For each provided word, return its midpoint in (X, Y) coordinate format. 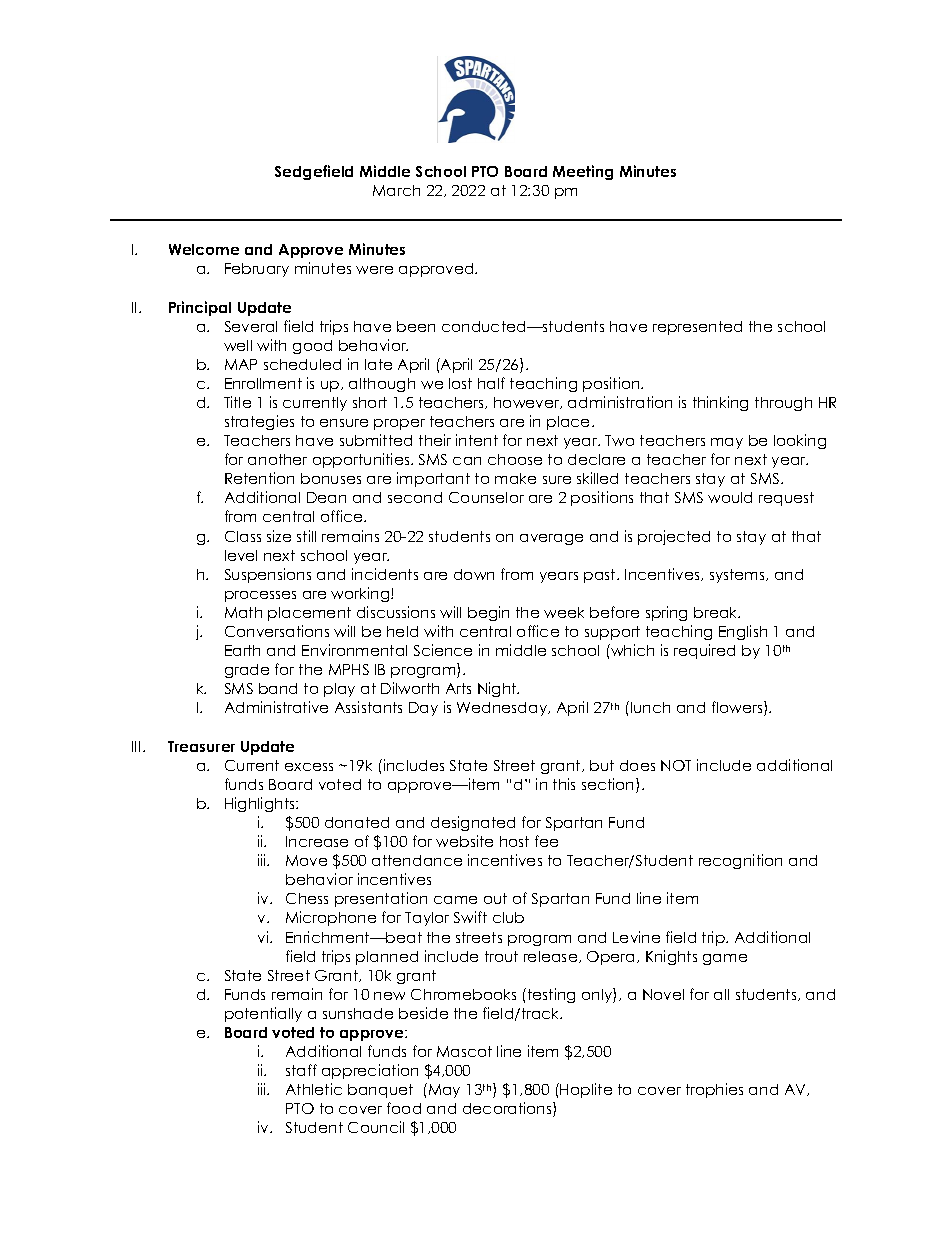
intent (477, 440)
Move (306, 860)
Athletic (314, 1089)
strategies (259, 422)
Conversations (277, 631)
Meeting (583, 172)
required (704, 651)
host (514, 841)
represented (697, 328)
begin (488, 613)
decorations (508, 1109)
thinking (720, 403)
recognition (740, 861)
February (257, 270)
